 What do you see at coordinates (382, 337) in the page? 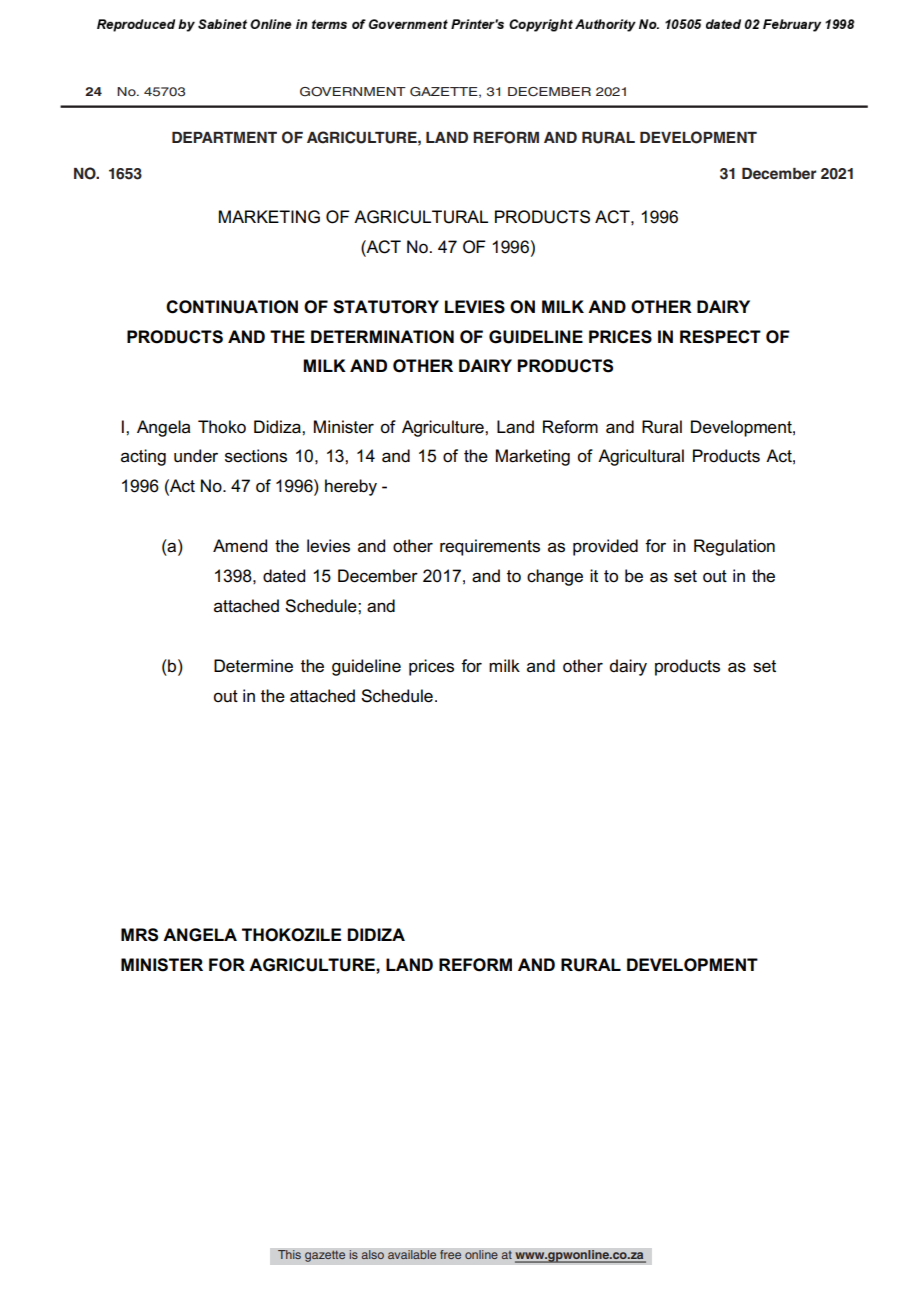
I see `DETERMINATION` at bounding box center [382, 337].
